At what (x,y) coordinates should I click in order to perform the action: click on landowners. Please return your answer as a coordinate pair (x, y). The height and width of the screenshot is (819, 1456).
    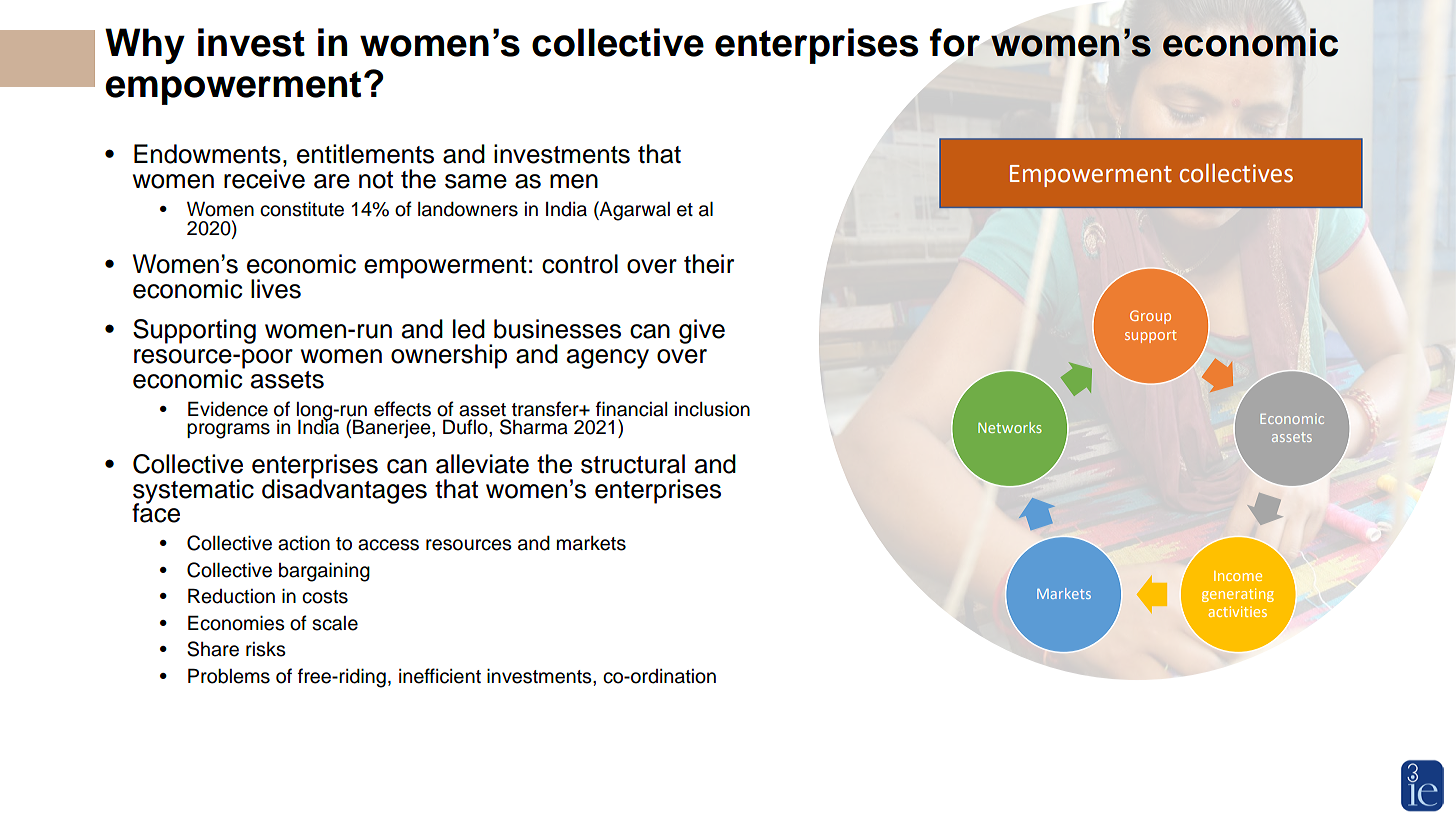
    Looking at the image, I should click on (468, 209).
